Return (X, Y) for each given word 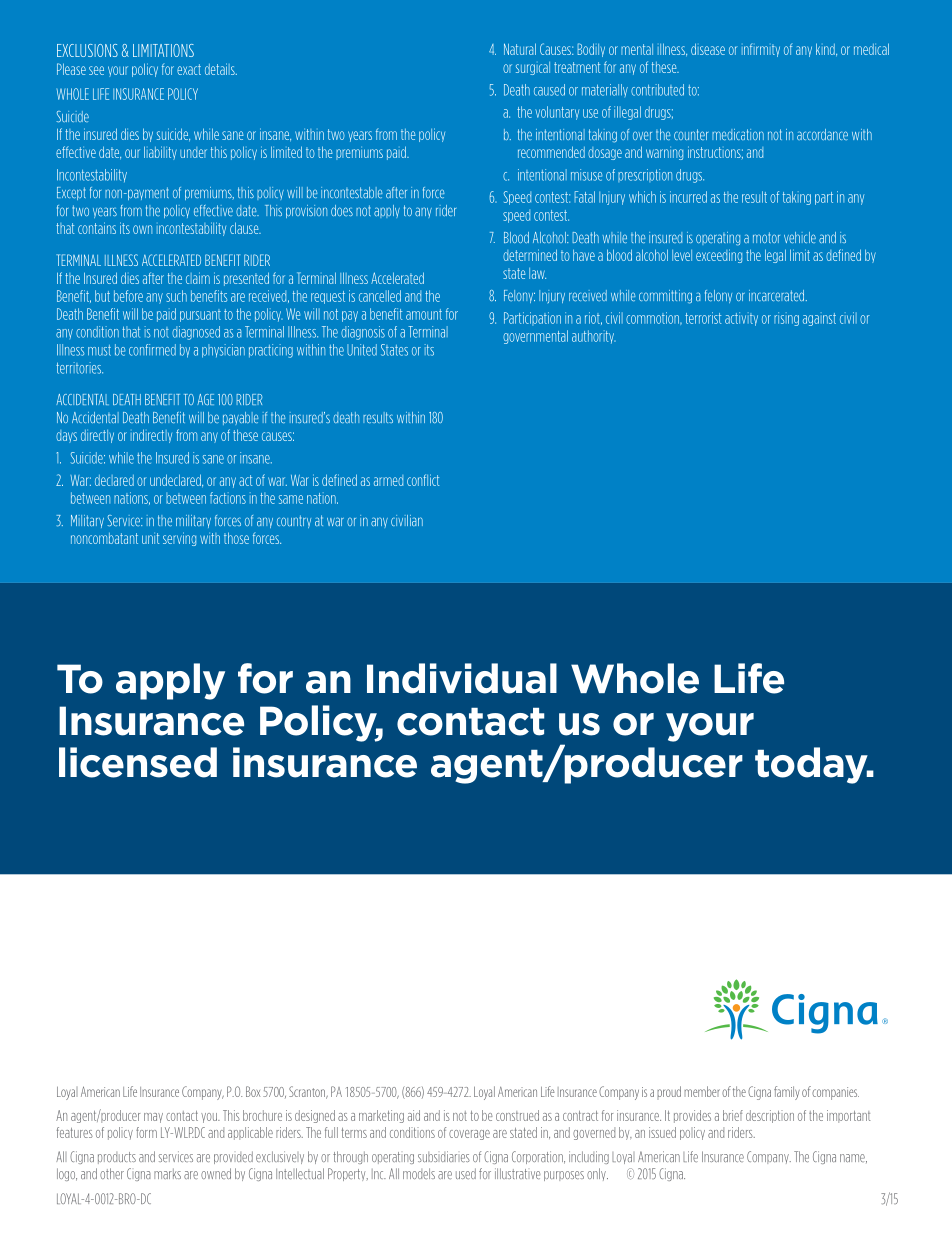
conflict (423, 480)
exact (189, 69)
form (146, 1132)
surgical (533, 68)
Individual (462, 678)
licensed (138, 762)
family (787, 1093)
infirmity (761, 50)
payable (240, 418)
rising (786, 319)
